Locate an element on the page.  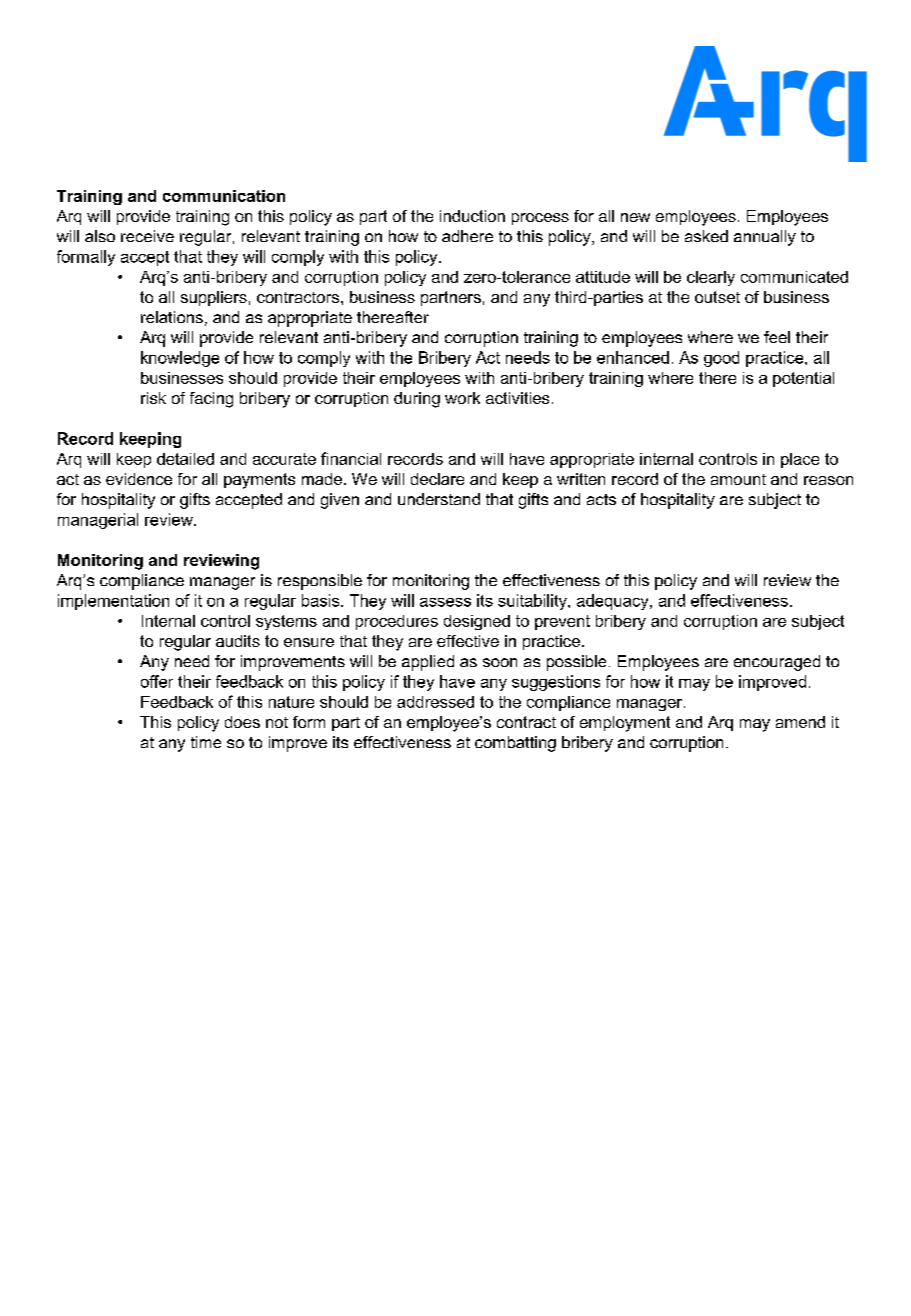
assess is located at coordinates (445, 602).
